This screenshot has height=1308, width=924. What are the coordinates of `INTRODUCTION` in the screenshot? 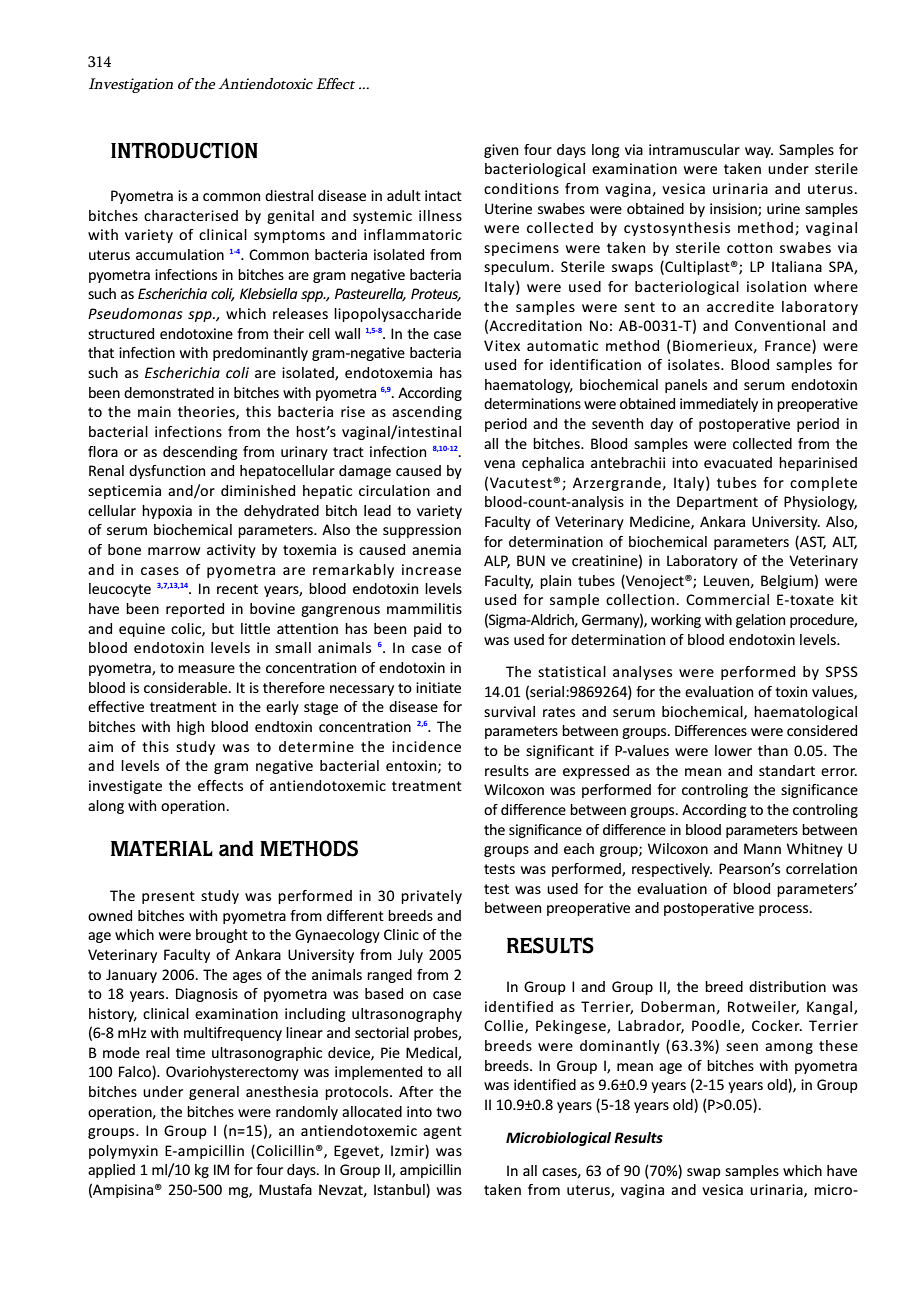 It's located at (184, 150).
